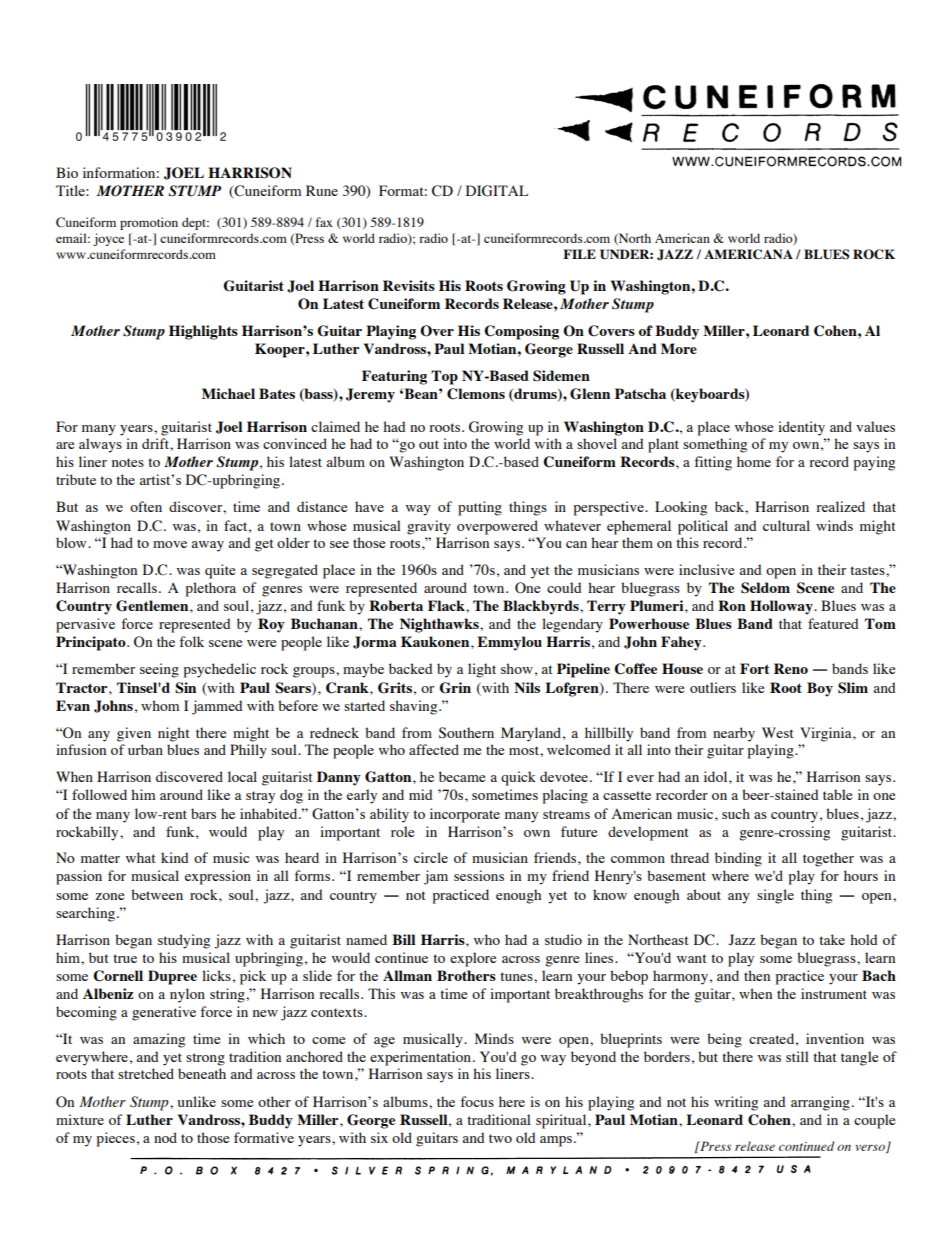 This image has width=952, height=1233. What do you see at coordinates (579, 254) in the image?
I see `FILE` at bounding box center [579, 254].
